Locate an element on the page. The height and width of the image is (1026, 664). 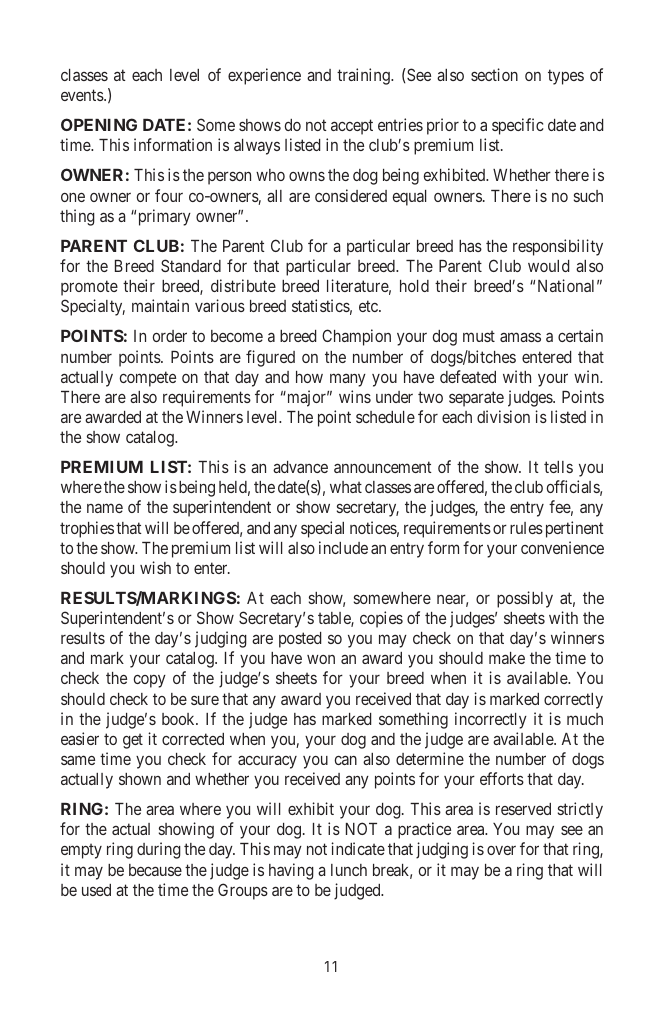
what is located at coordinates (346, 487).
